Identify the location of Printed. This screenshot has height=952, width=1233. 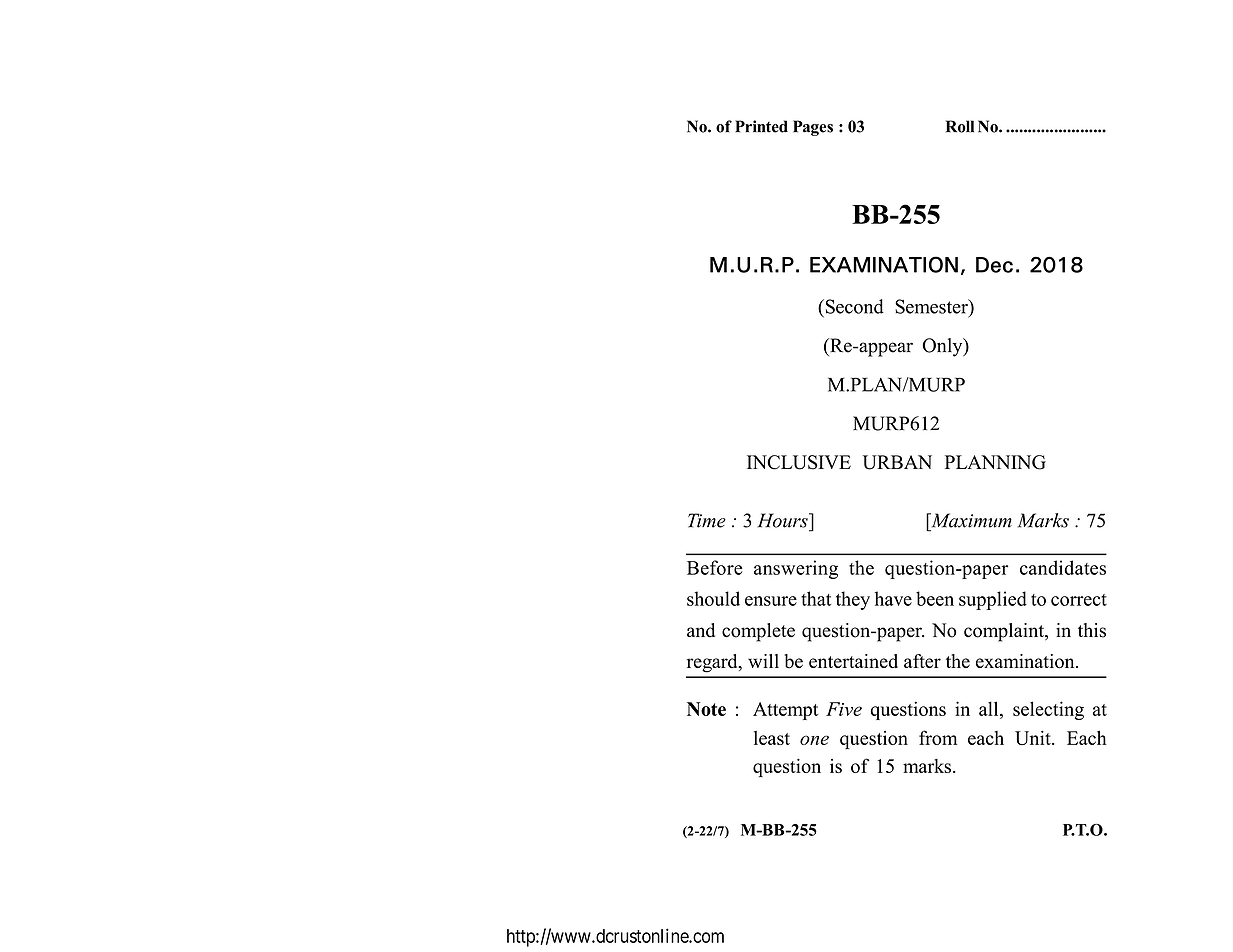
(761, 126).
